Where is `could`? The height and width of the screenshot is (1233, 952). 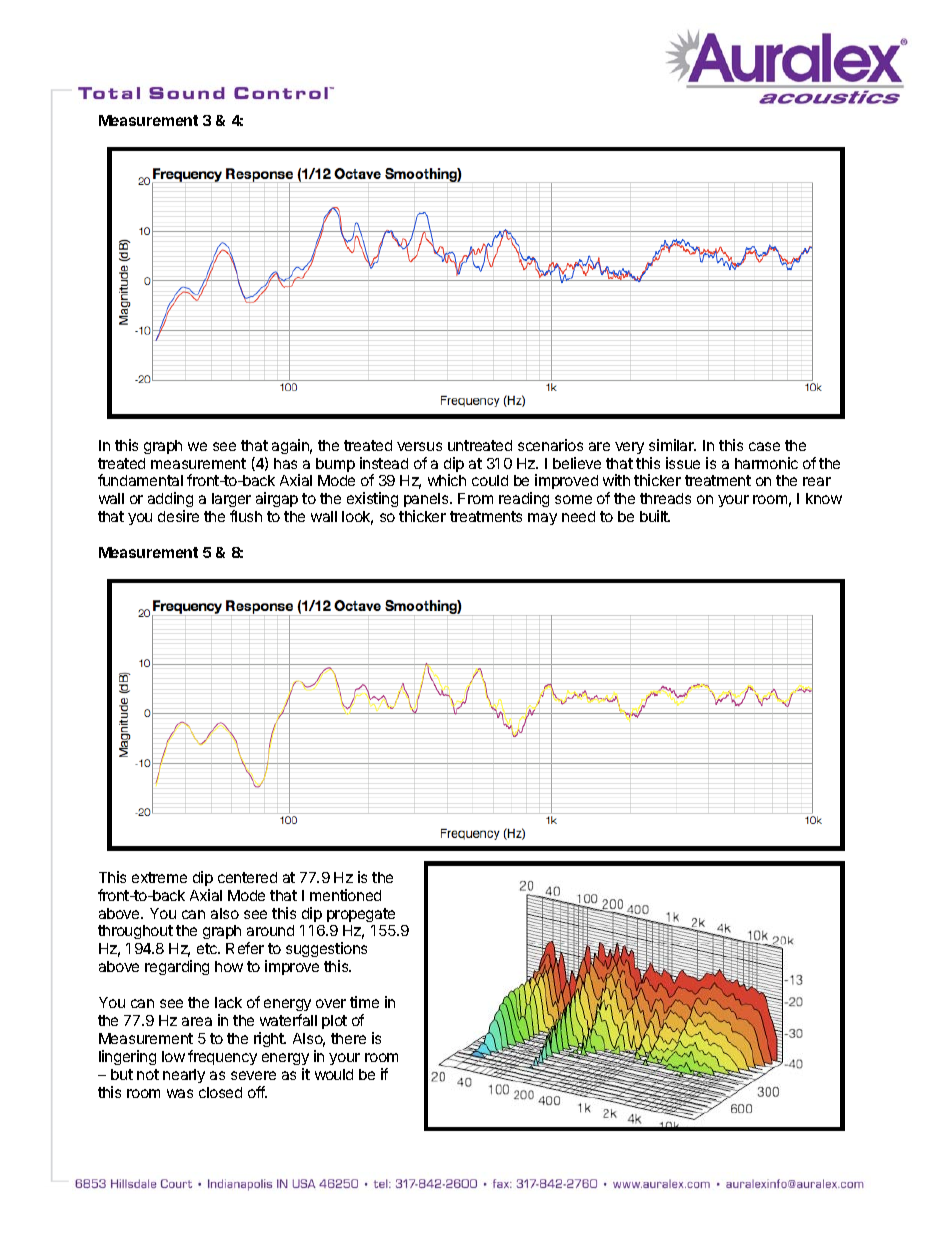 could is located at coordinates (490, 480).
